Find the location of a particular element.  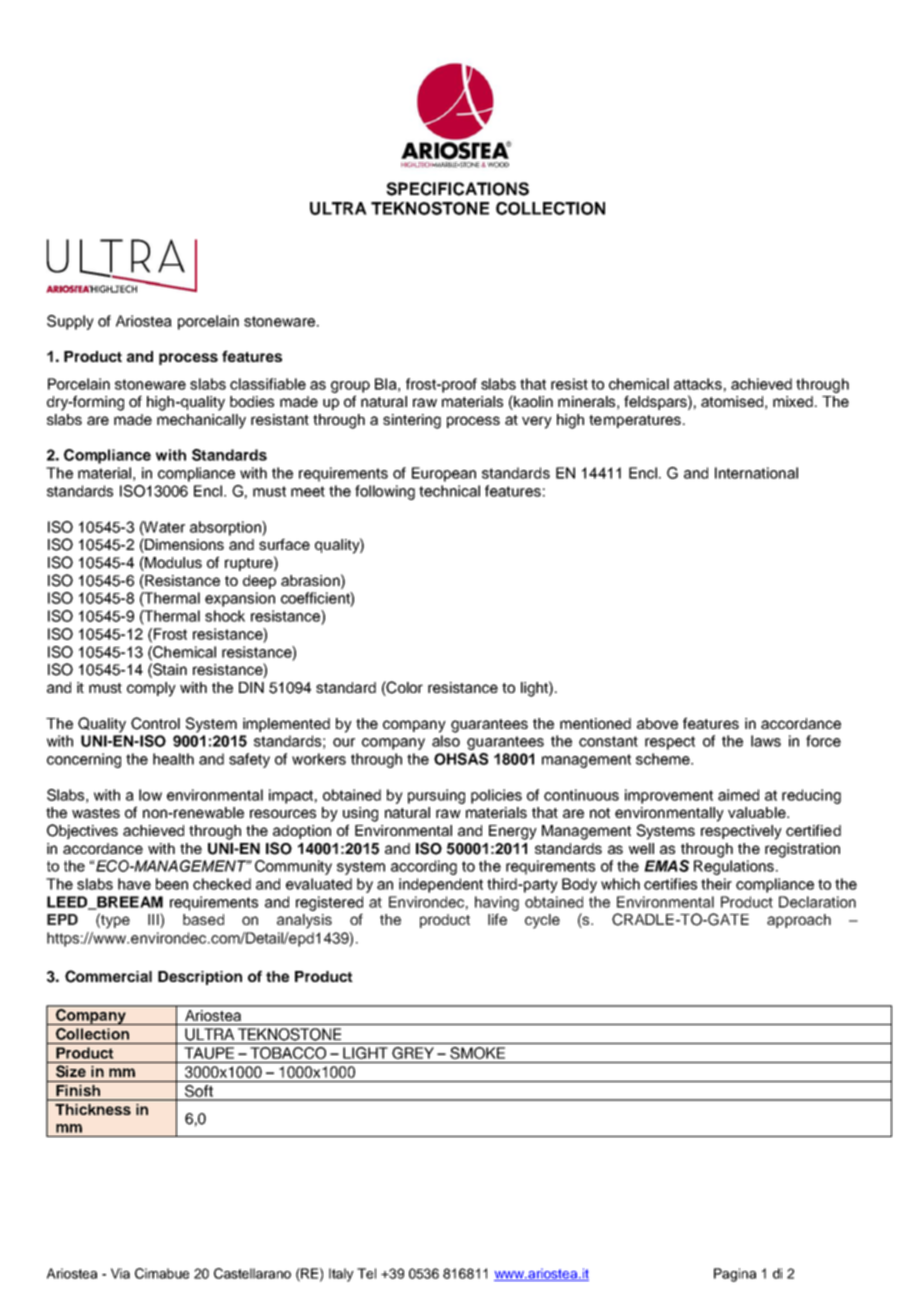

independent is located at coordinates (441, 885).
